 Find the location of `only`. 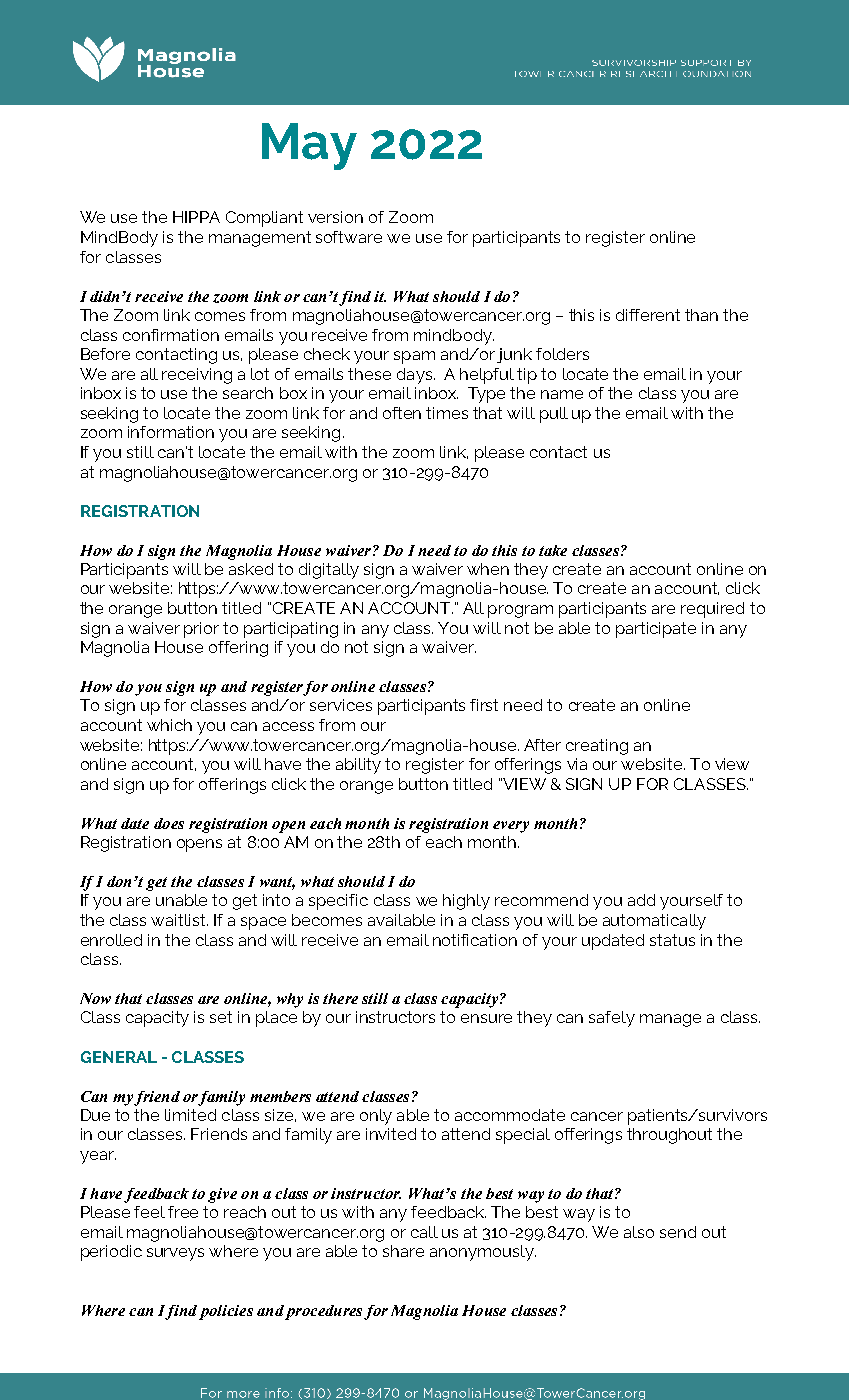

only is located at coordinates (376, 1117).
